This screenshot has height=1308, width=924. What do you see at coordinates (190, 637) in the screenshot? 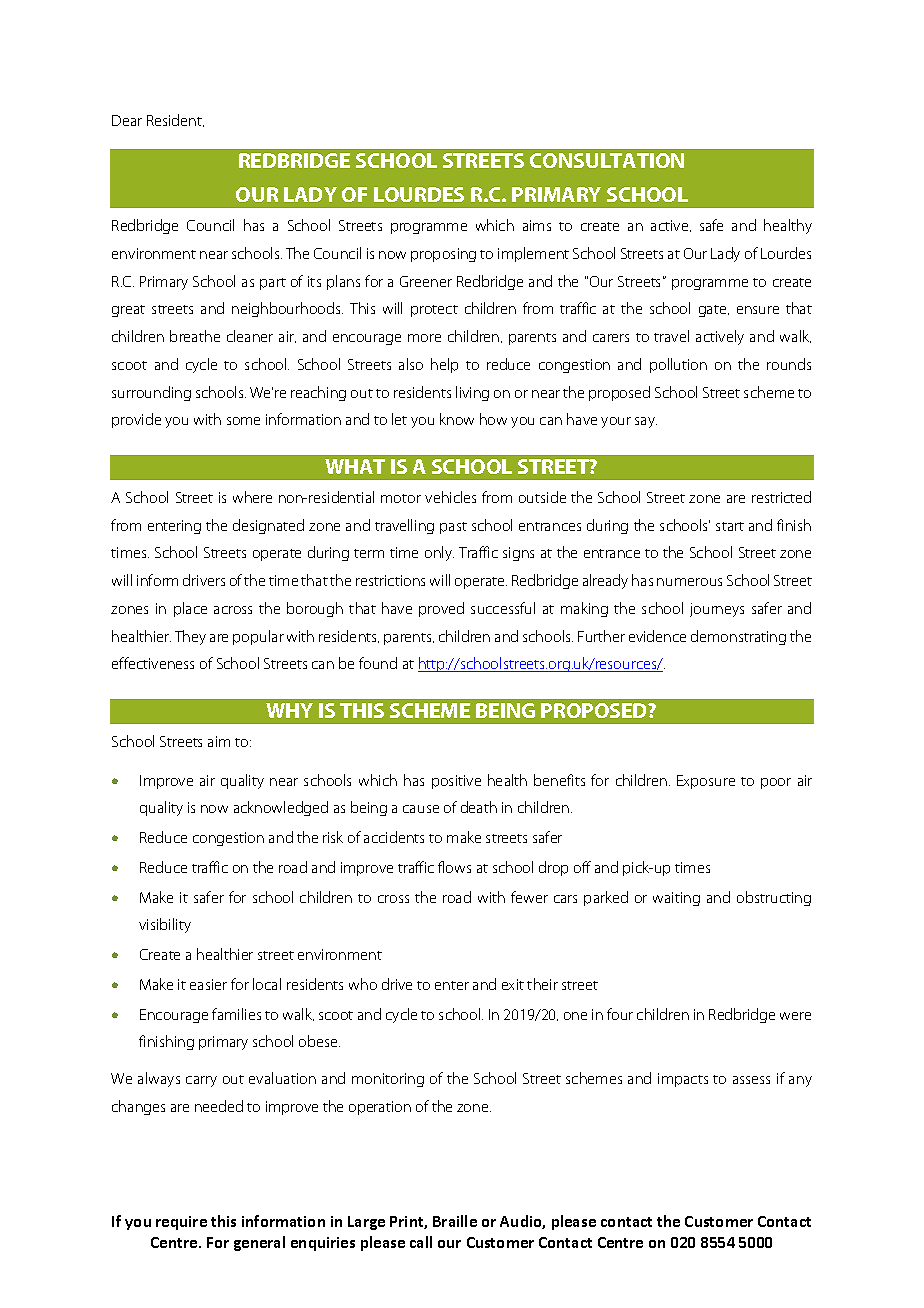
I see `They` at bounding box center [190, 637].
